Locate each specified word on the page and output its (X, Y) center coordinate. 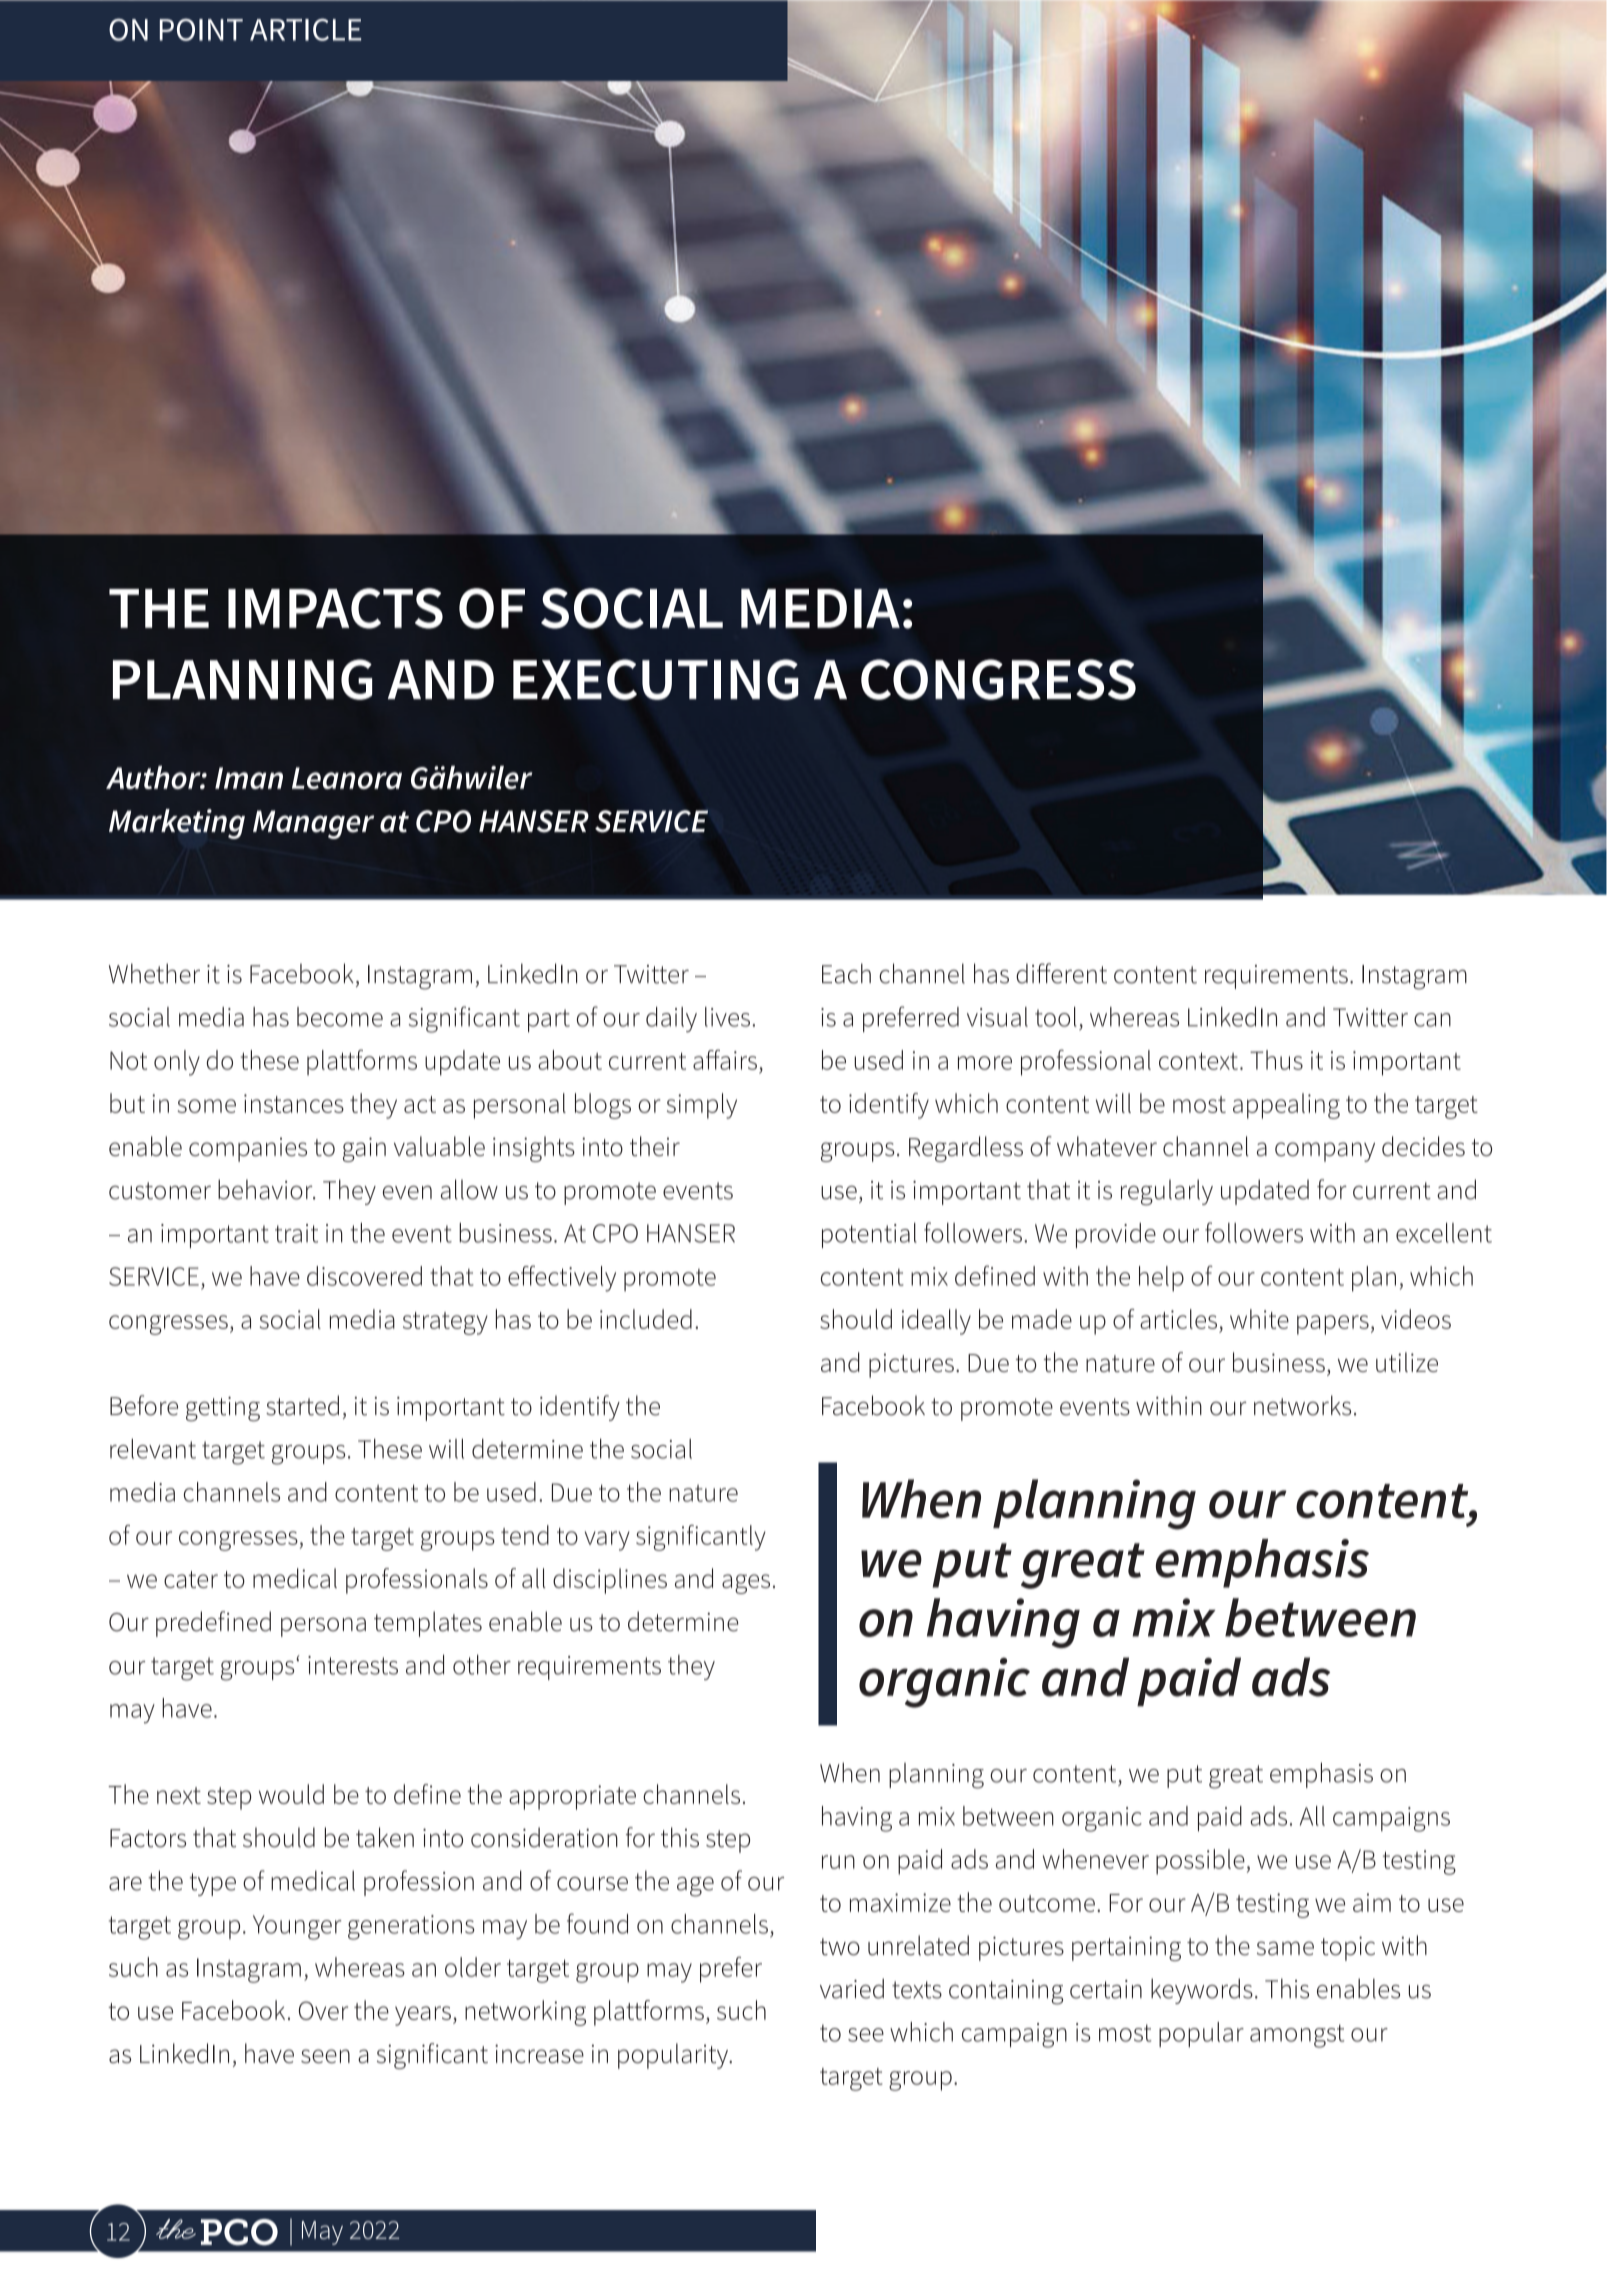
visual (997, 1017)
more (985, 1063)
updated (1265, 1192)
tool (1056, 1017)
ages (746, 1584)
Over (323, 2010)
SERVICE (651, 821)
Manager (313, 824)
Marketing (177, 824)
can (1432, 1020)
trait (296, 1233)
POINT (201, 30)
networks (1302, 1405)
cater (191, 1579)
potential (869, 1235)
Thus (1276, 1060)
